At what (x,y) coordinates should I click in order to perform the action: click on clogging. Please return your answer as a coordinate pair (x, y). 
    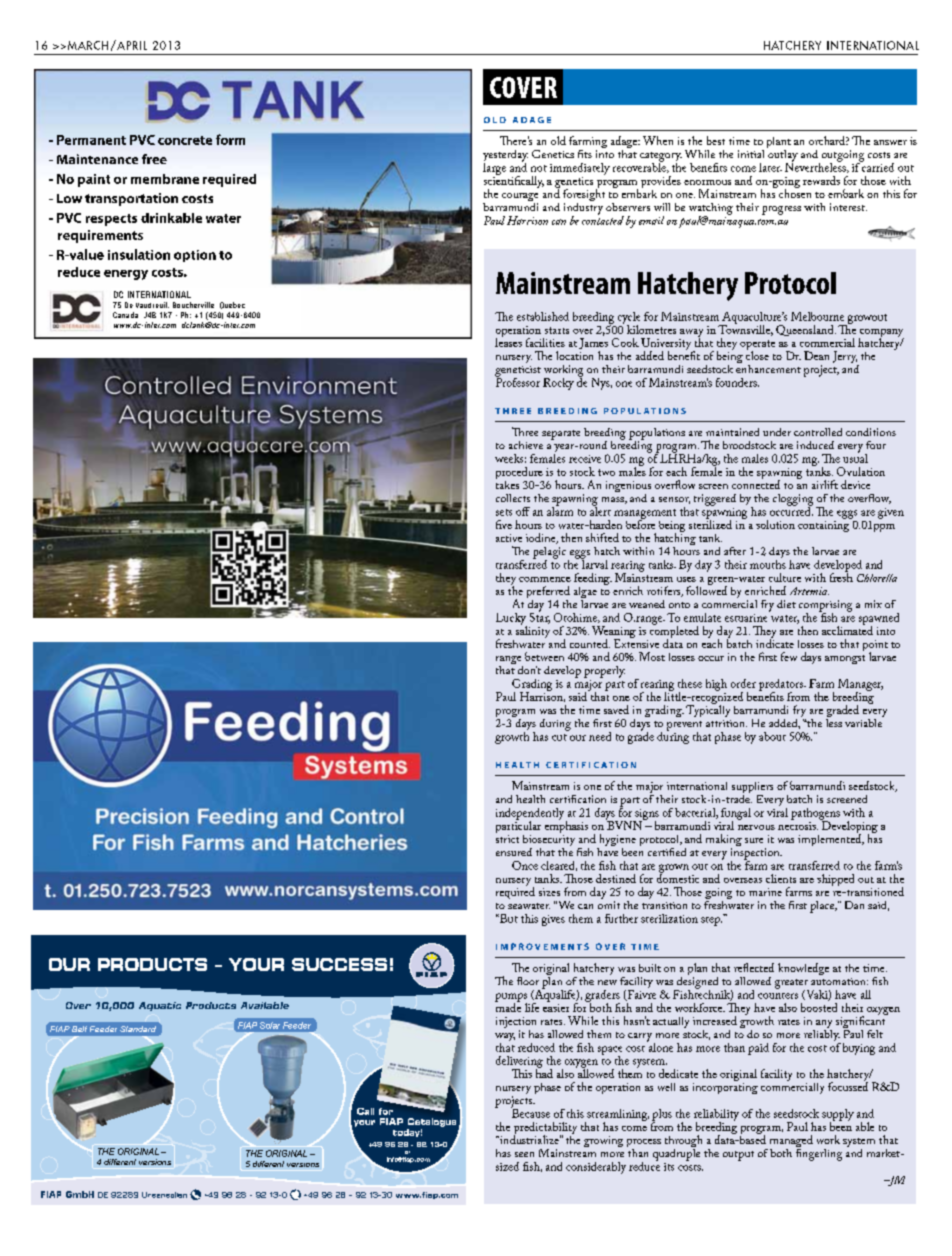
    Looking at the image, I should click on (793, 501).
